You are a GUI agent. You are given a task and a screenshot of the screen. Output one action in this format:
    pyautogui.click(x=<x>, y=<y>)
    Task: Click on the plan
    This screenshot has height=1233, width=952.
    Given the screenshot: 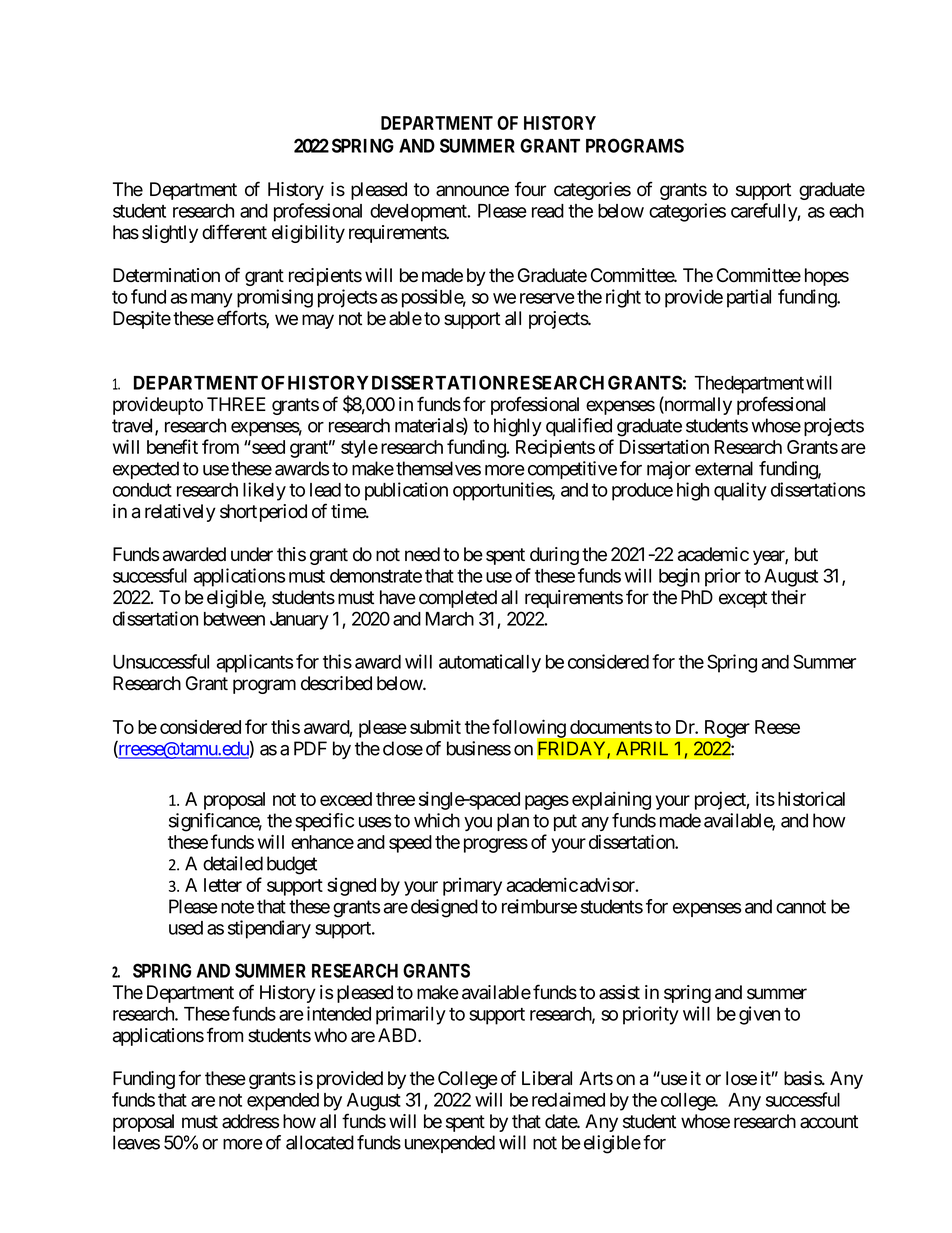 What is the action you would take?
    pyautogui.click(x=513, y=822)
